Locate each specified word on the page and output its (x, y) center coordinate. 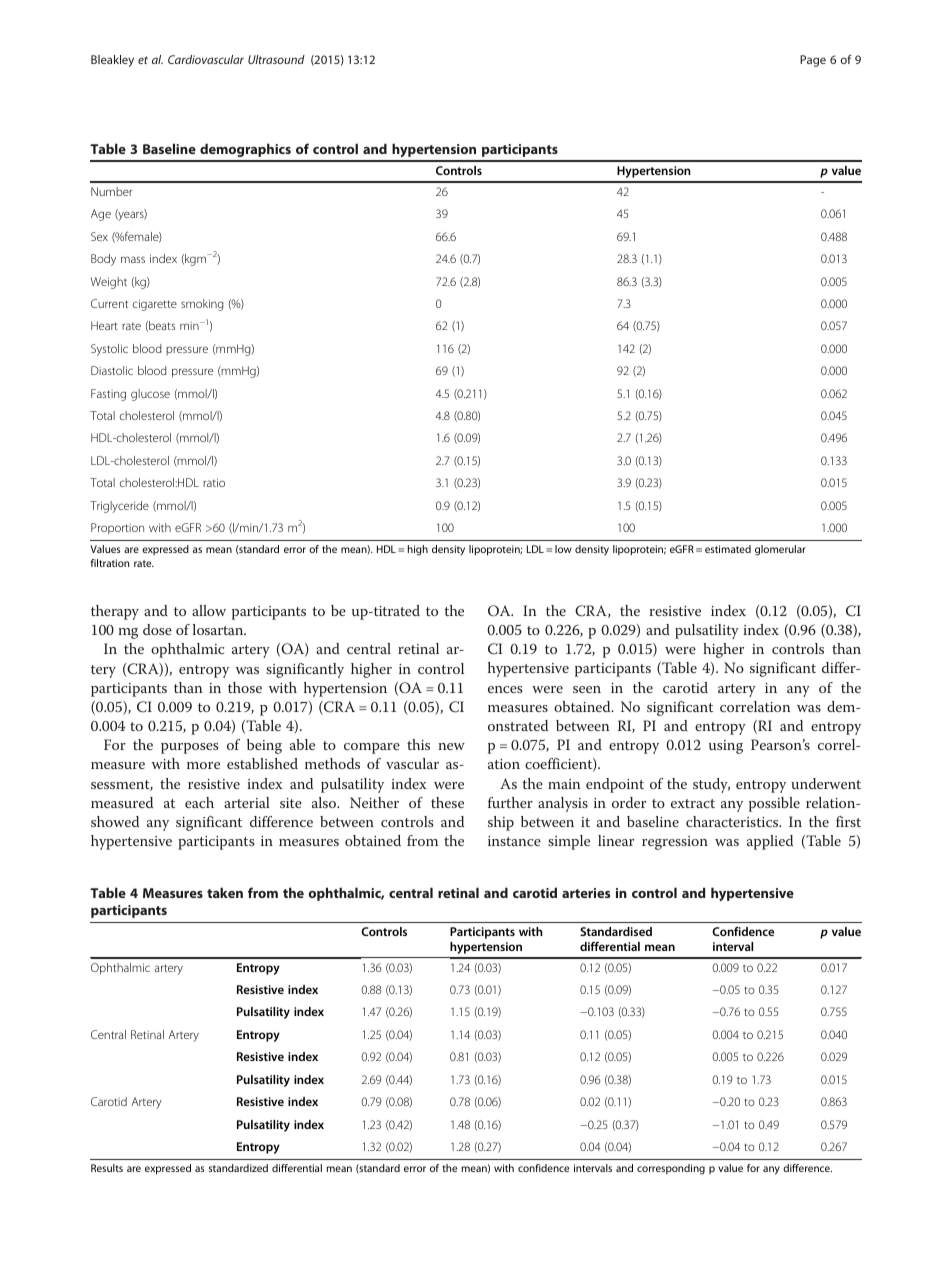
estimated (728, 549)
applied (770, 842)
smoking (202, 305)
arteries (586, 893)
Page (813, 61)
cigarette (155, 305)
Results (107, 1168)
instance (514, 841)
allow (209, 610)
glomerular (780, 550)
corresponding (671, 1169)
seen (587, 689)
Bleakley (112, 61)
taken (225, 892)
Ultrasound (276, 59)
